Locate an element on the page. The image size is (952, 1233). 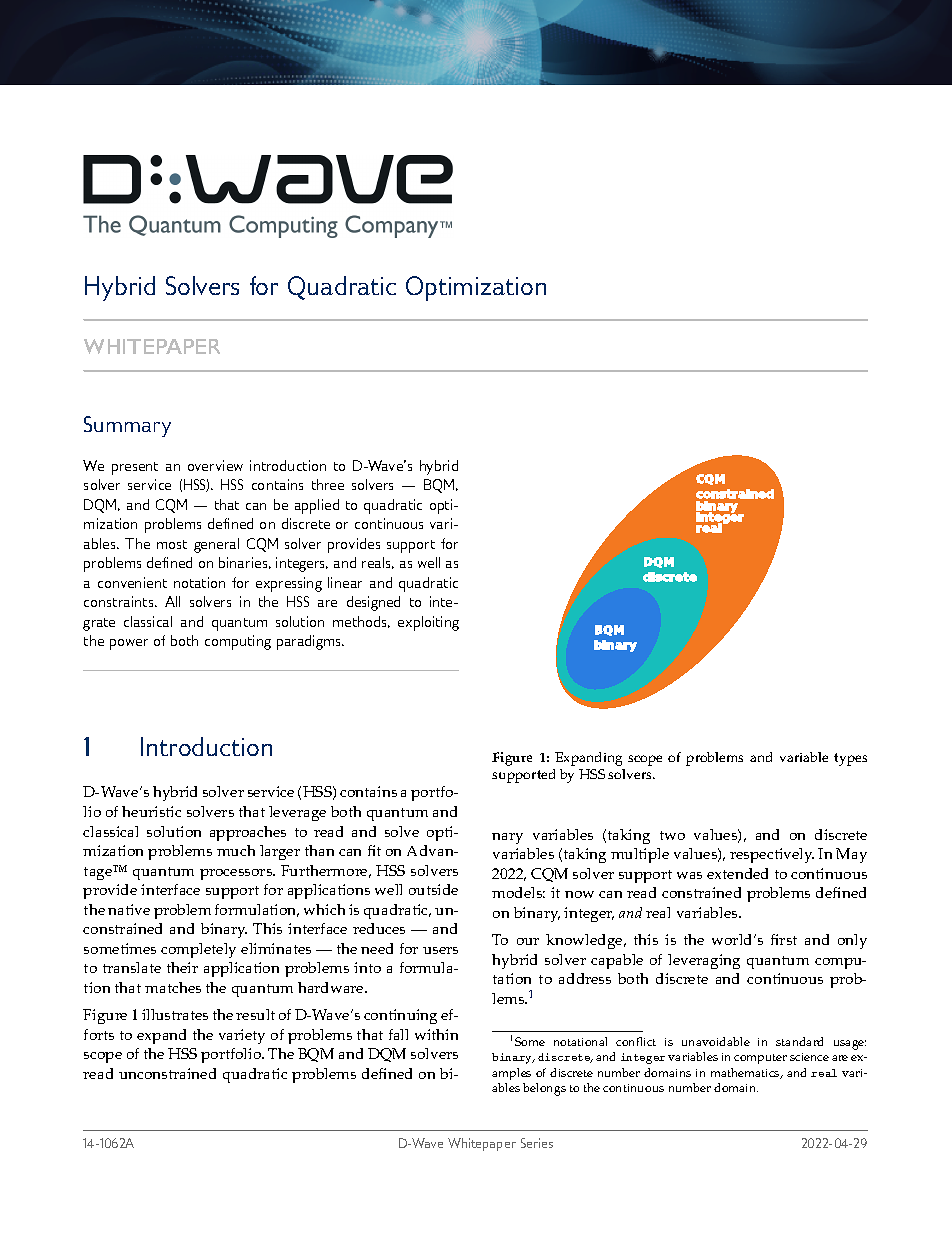
illustrates is located at coordinates (175, 1014).
